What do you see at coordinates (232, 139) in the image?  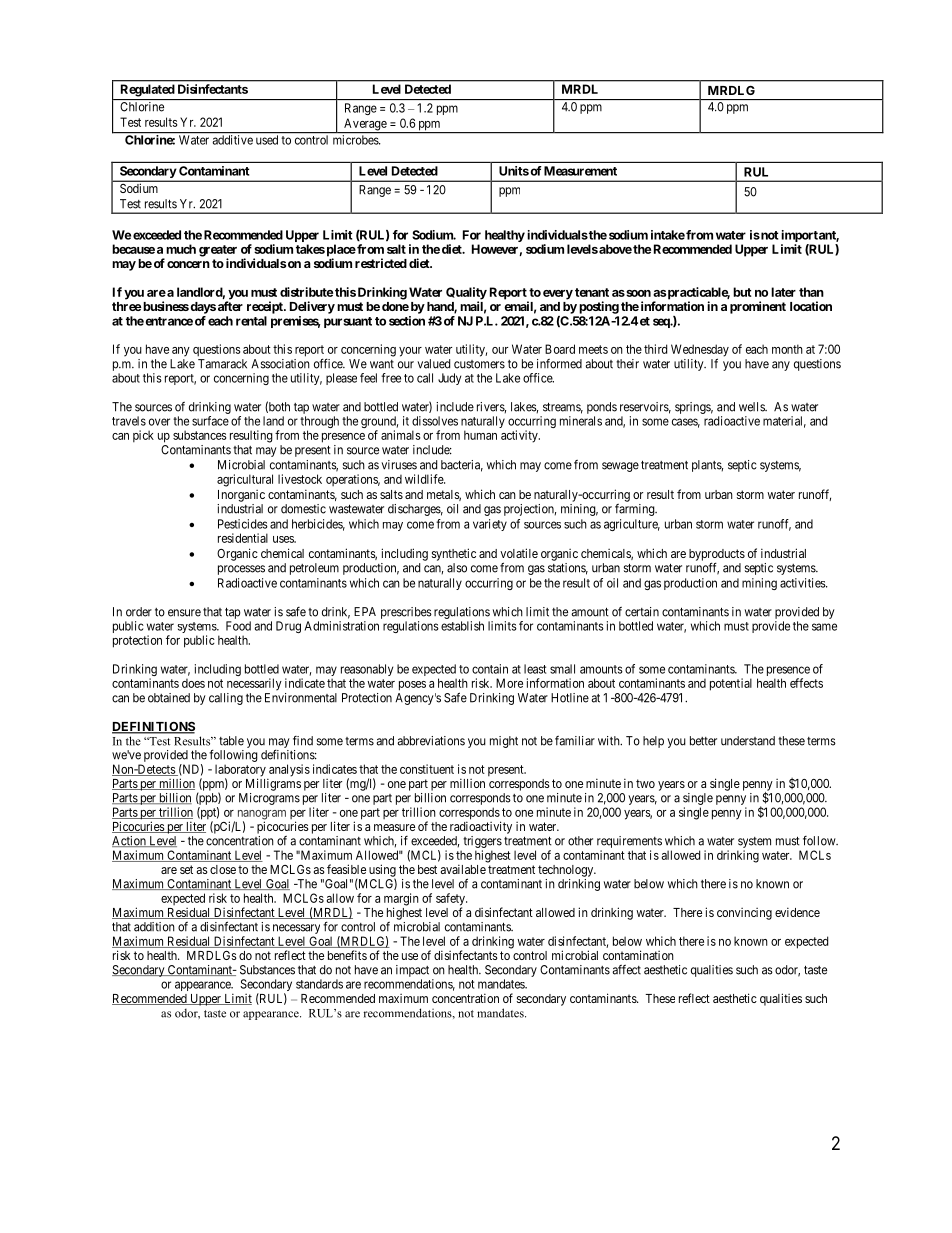 I see `additive` at bounding box center [232, 139].
